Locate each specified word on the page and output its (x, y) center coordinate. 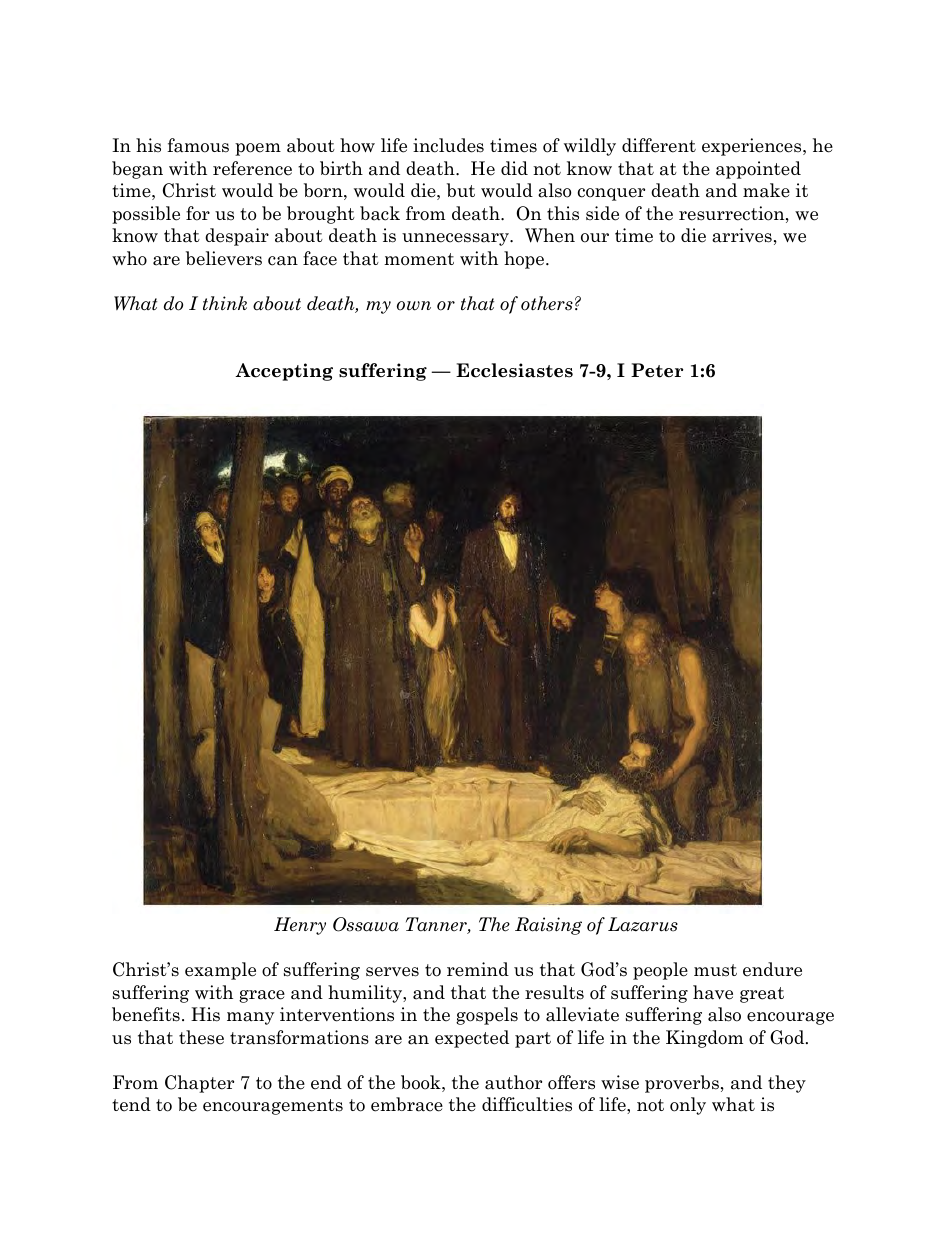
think (225, 303)
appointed (758, 170)
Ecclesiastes (514, 370)
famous (198, 145)
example (220, 971)
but (461, 190)
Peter (657, 370)
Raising (548, 926)
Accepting (284, 372)
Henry (300, 926)
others (547, 303)
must (715, 970)
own (414, 306)
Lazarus (643, 924)
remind (478, 969)
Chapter (199, 1084)
